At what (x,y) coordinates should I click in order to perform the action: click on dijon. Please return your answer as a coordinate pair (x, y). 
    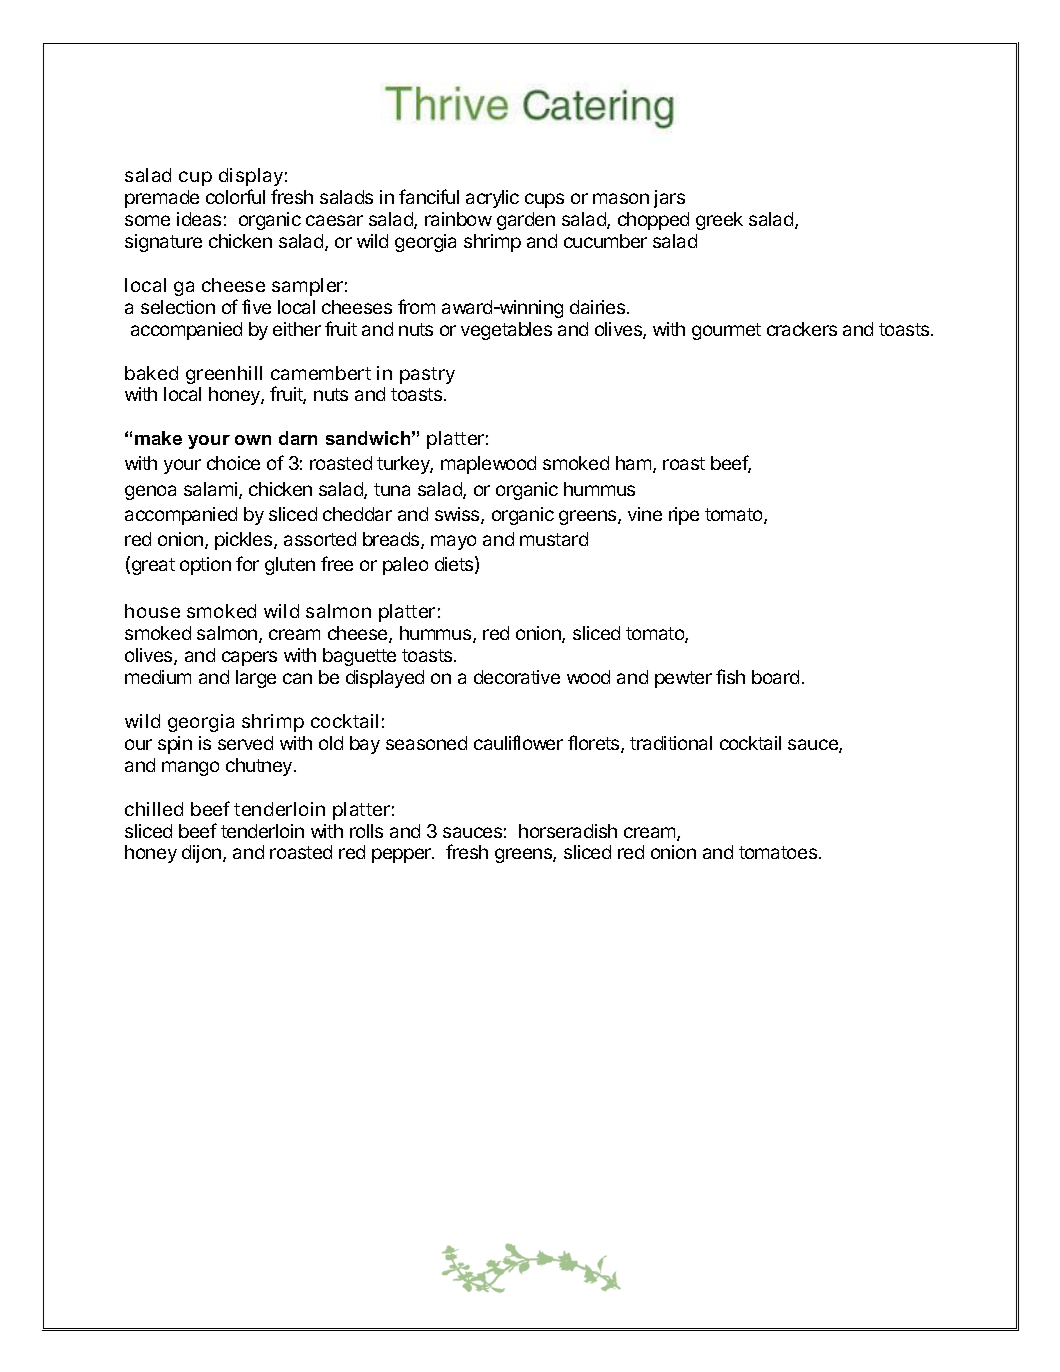
    Looking at the image, I should click on (204, 854).
